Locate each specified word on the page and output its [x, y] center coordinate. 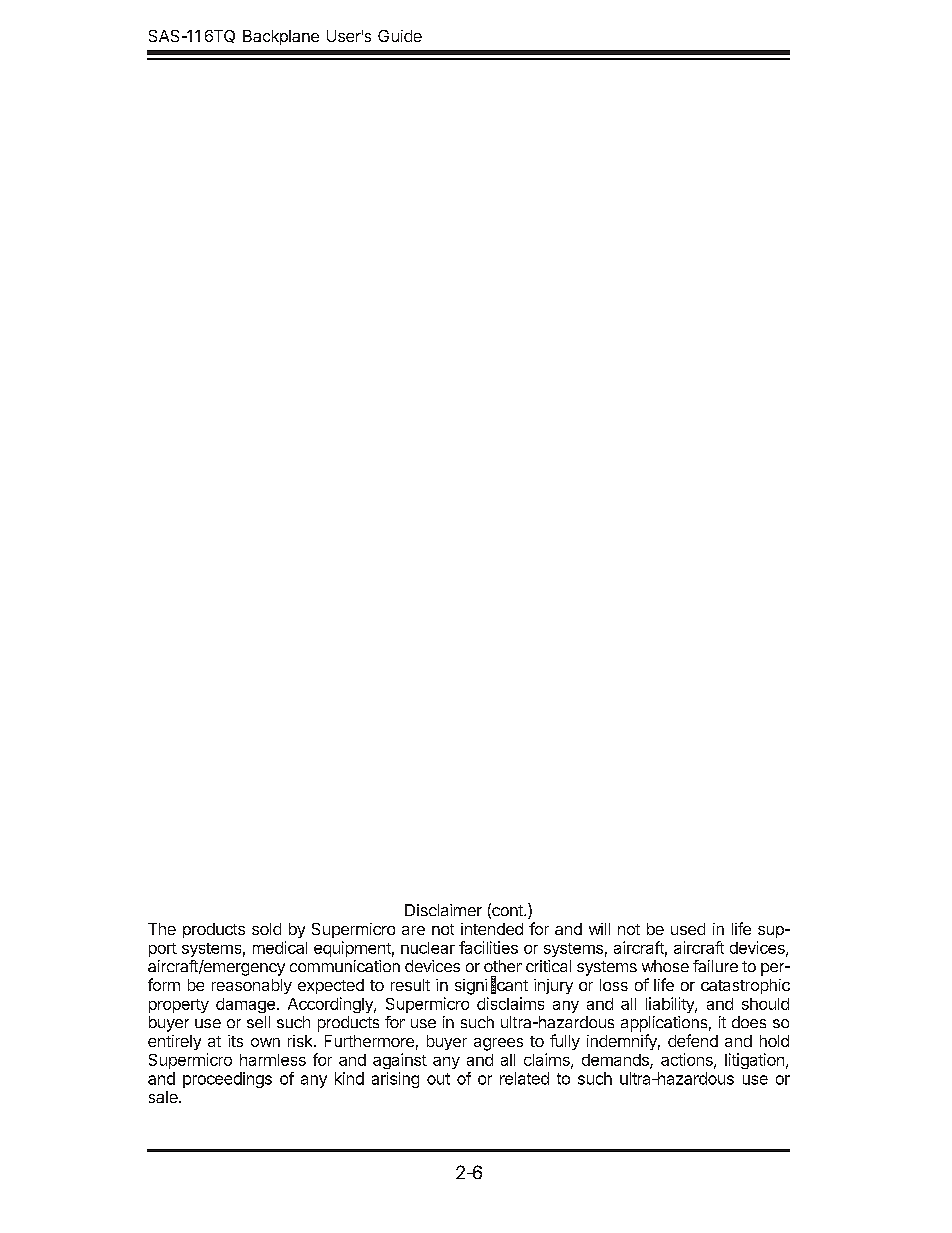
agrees [498, 1044]
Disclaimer [443, 910]
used [688, 929]
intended [492, 929]
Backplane [281, 37]
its [235, 1041]
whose [665, 966]
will [599, 929]
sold [266, 929]
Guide [400, 36]
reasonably [252, 986]
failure [715, 966]
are [413, 930]
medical [280, 947]
